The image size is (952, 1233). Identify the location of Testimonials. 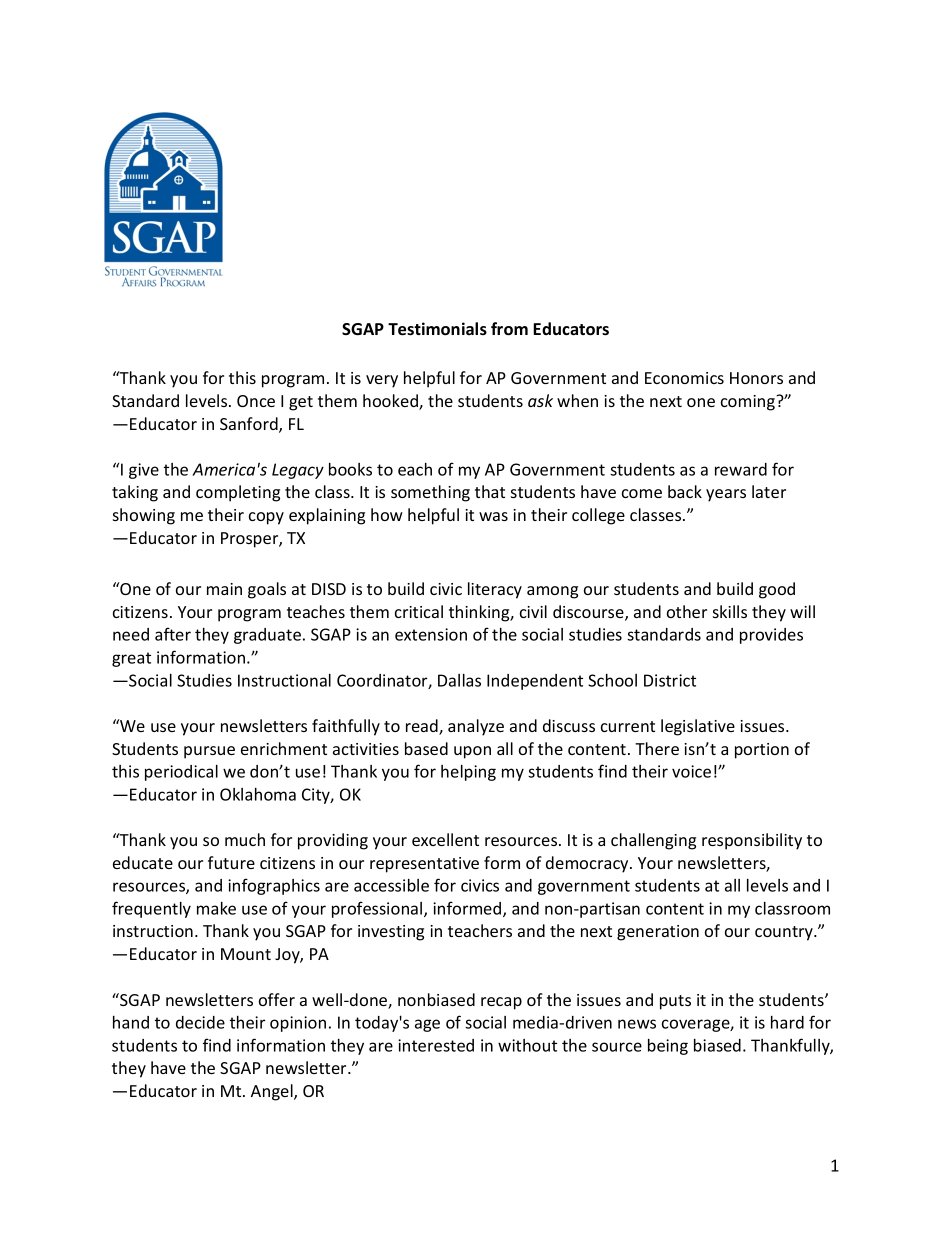
(437, 329).
